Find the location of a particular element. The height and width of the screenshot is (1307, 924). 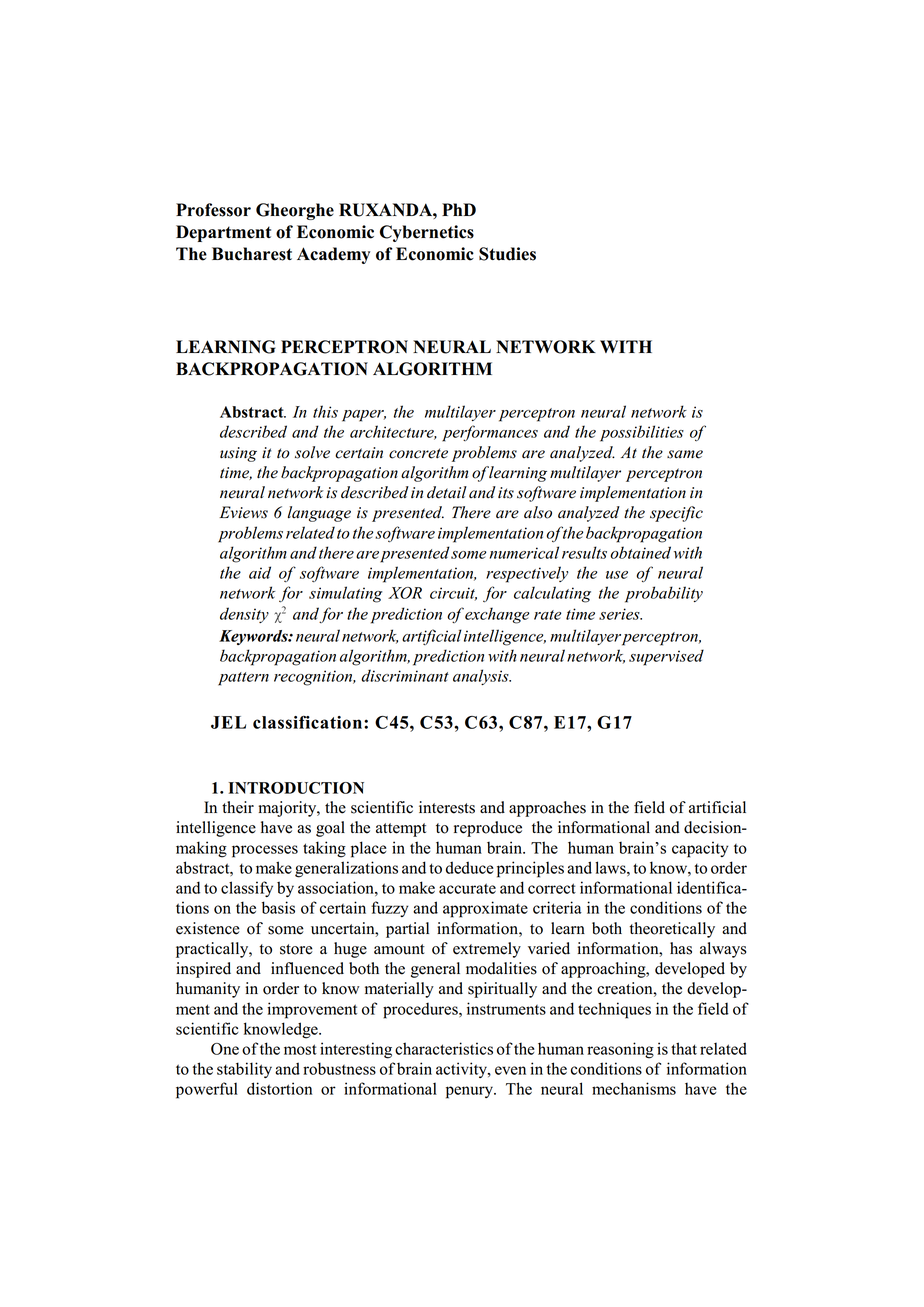

supervised is located at coordinates (666, 657).
